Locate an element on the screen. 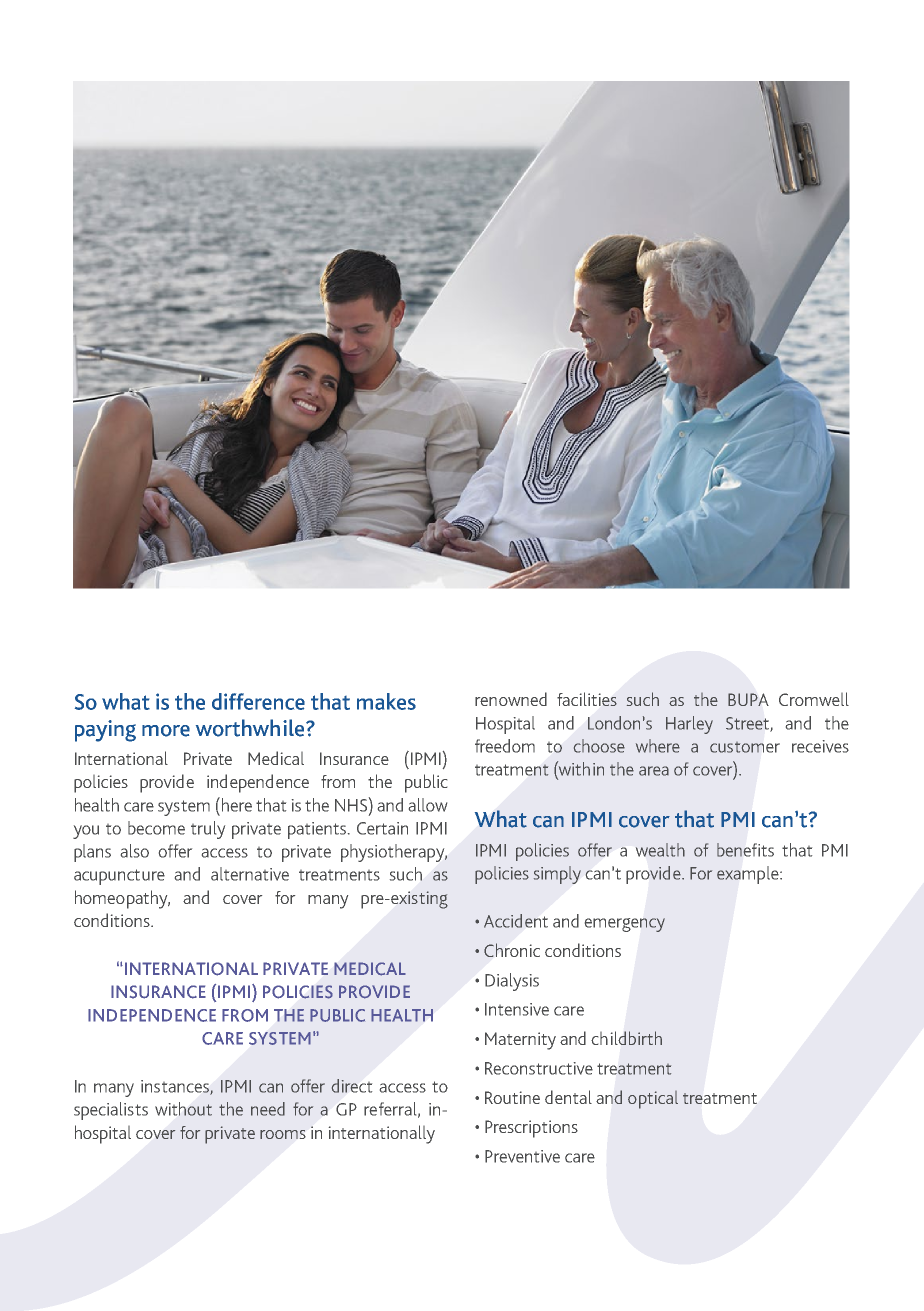 This screenshot has height=1311, width=924. more is located at coordinates (166, 731).
